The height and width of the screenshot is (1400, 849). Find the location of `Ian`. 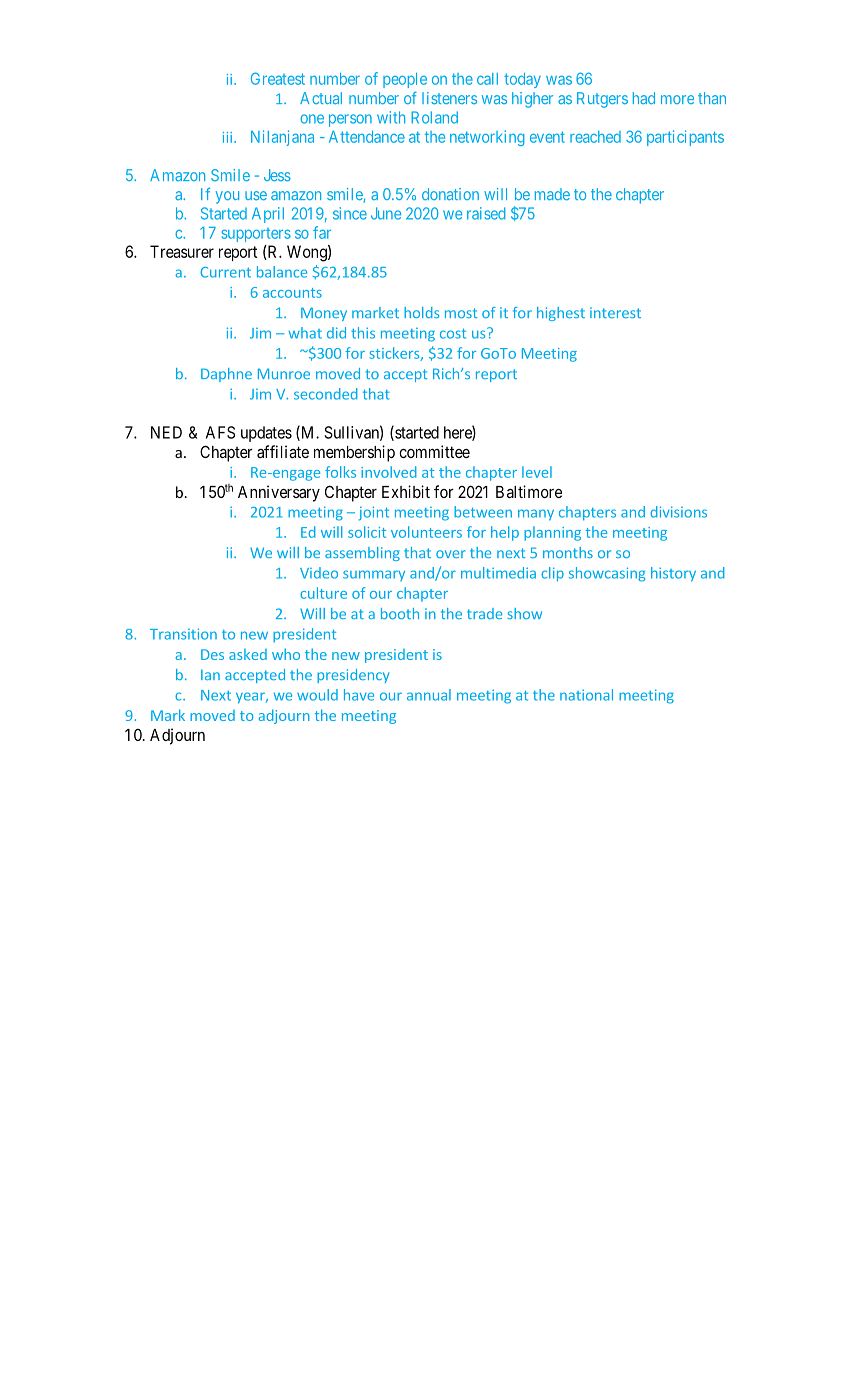

Ian is located at coordinates (210, 675).
